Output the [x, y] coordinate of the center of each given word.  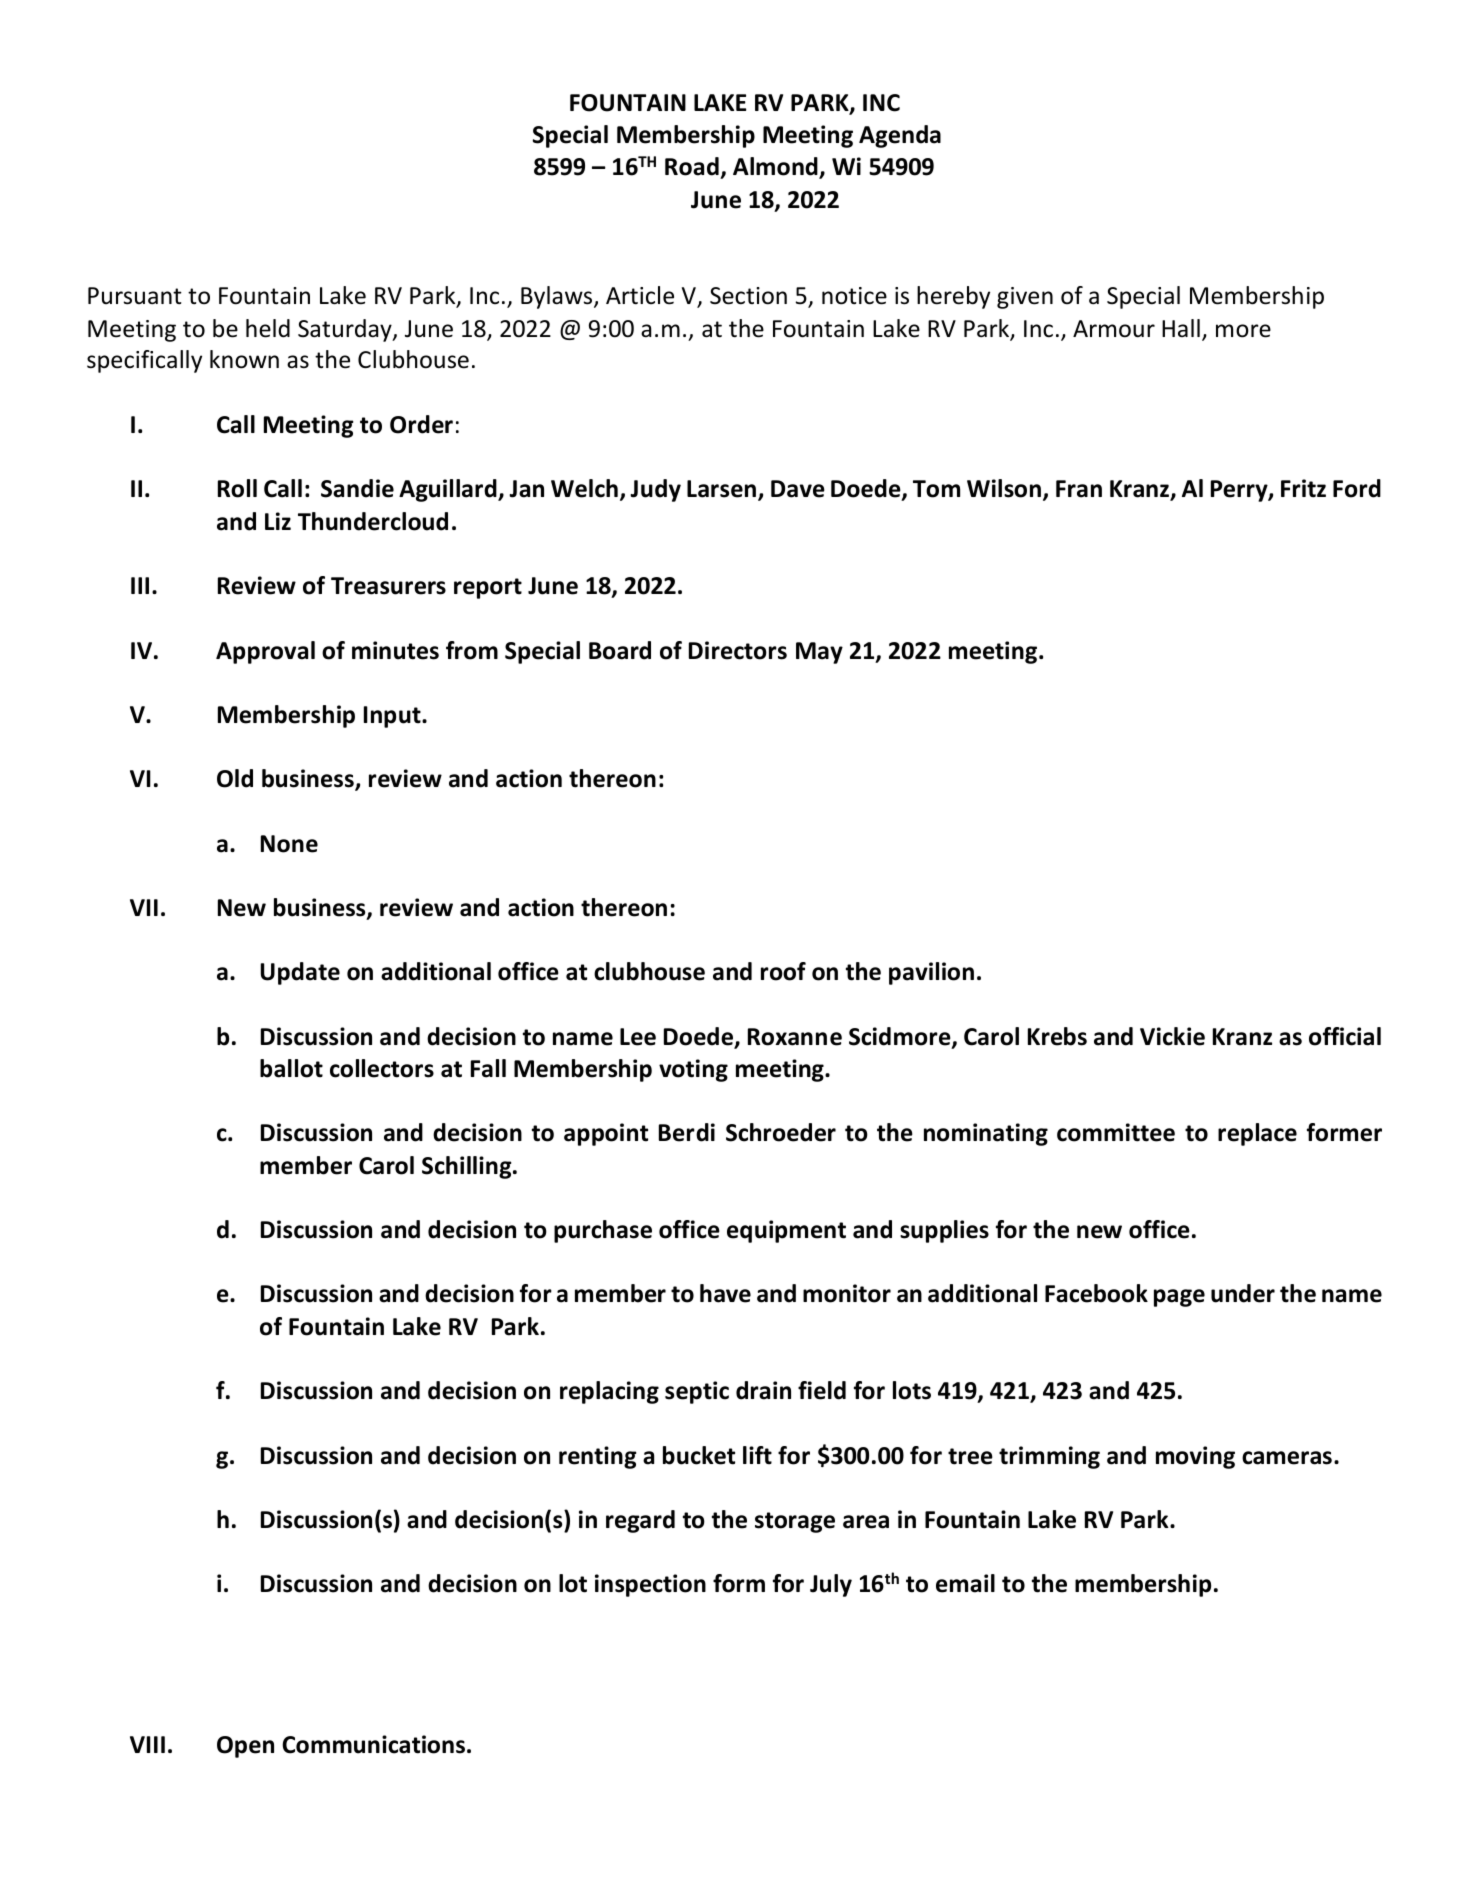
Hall [1181, 328]
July [831, 1585]
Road [692, 166]
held [268, 328]
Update [300, 973]
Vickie [1172, 1036]
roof [783, 971]
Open [245, 1747]
